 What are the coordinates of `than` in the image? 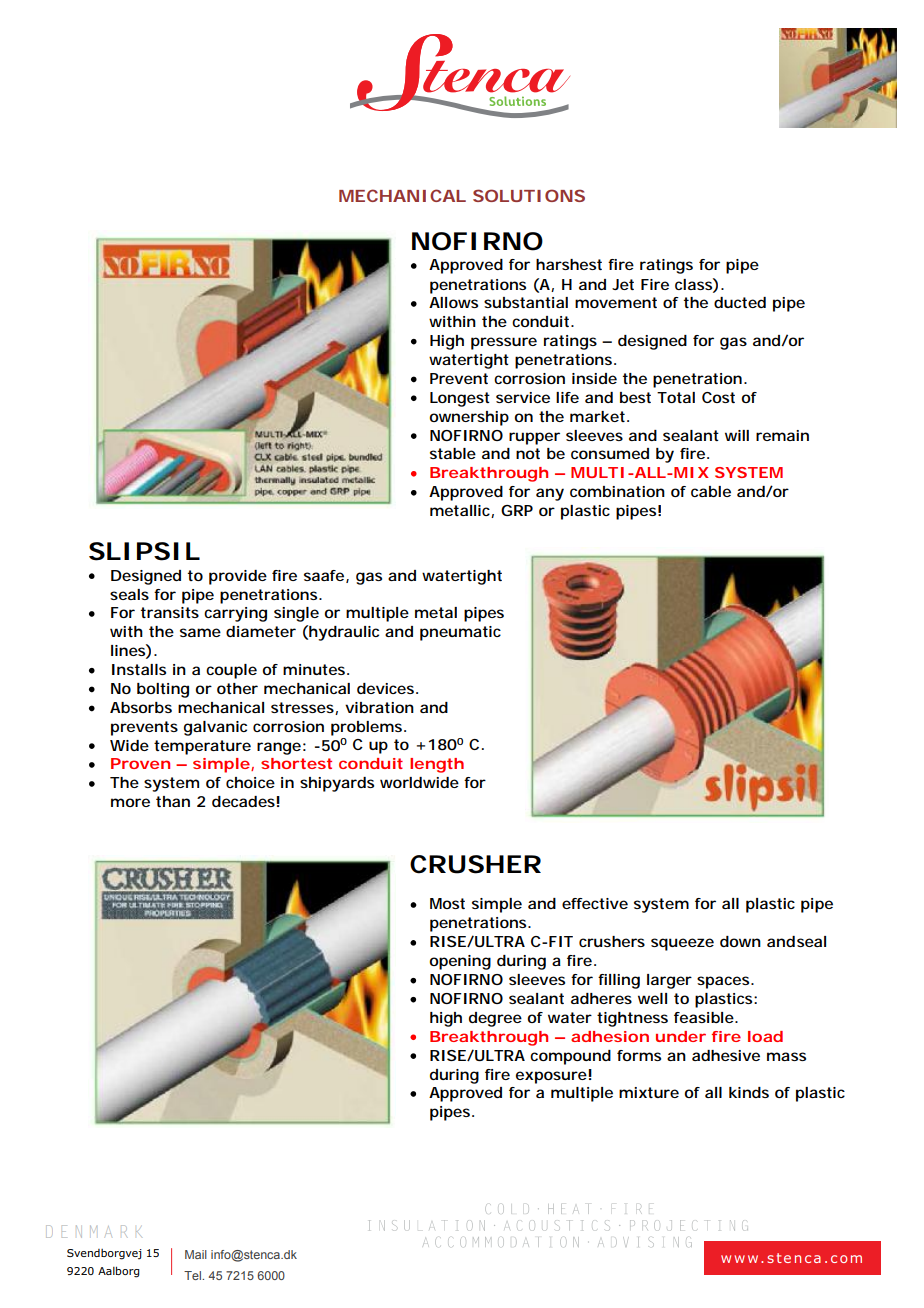 It's located at (173, 801).
